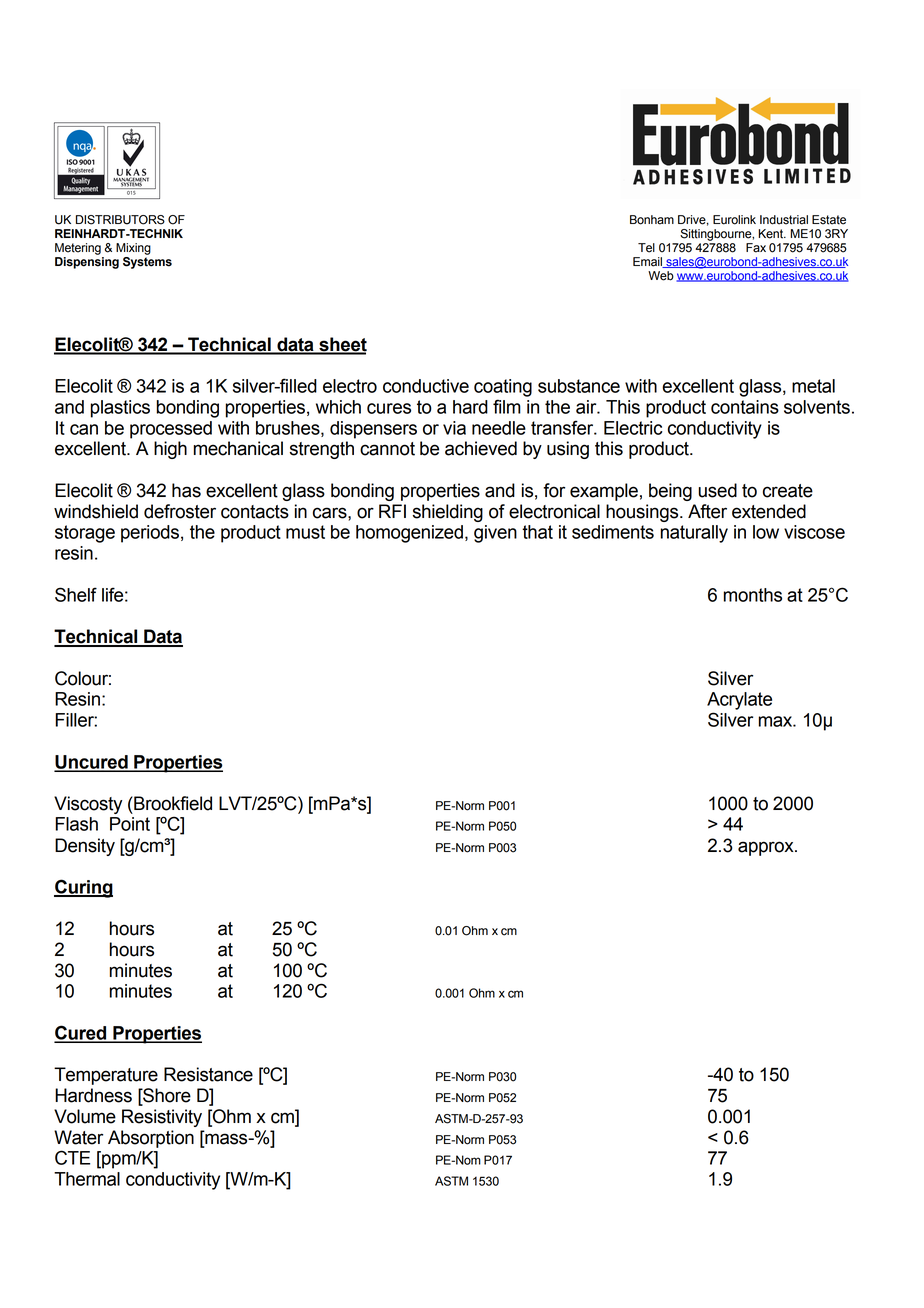 The image size is (924, 1308). What do you see at coordinates (172, 803) in the document?
I see `Brookfield` at bounding box center [172, 803].
